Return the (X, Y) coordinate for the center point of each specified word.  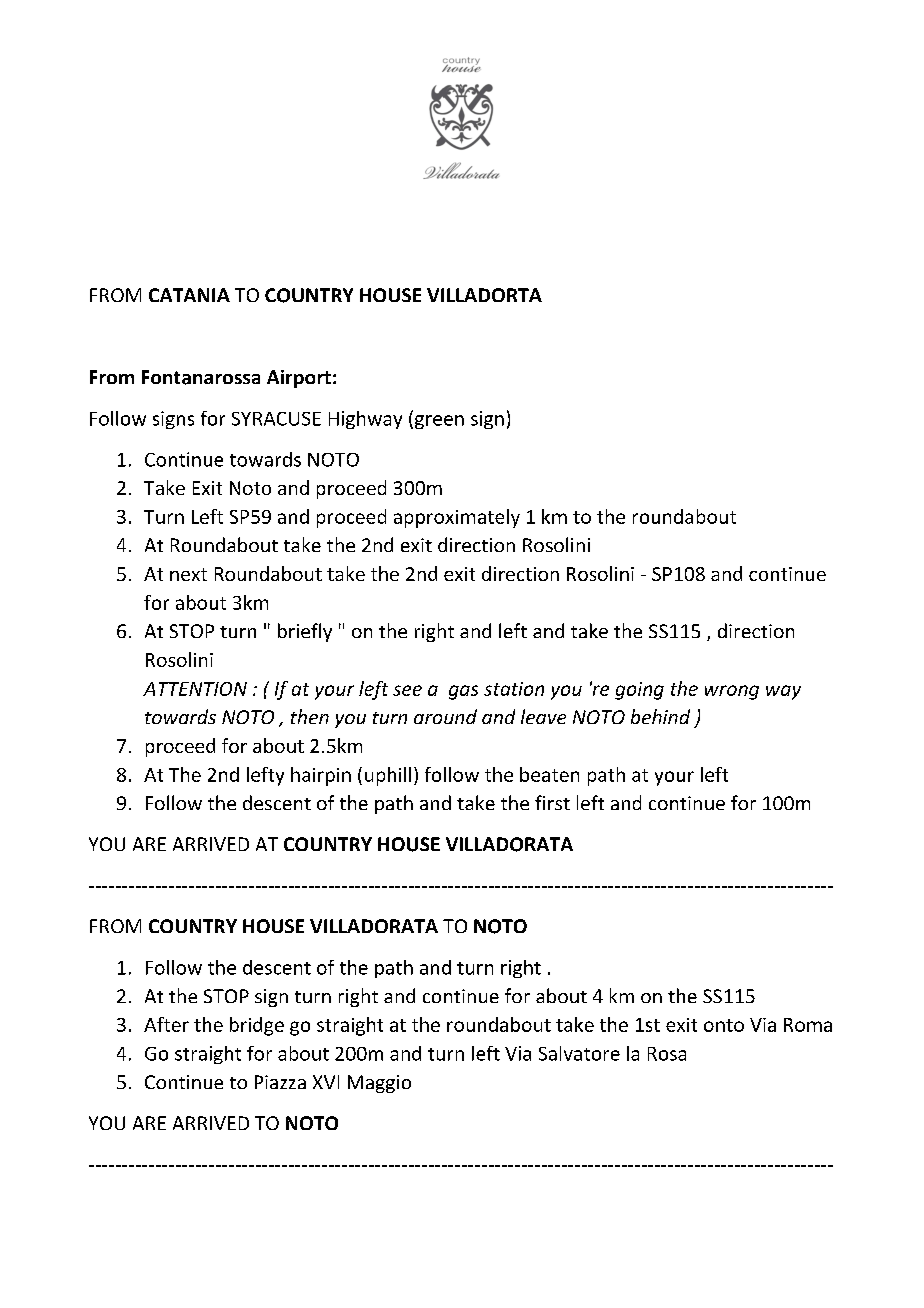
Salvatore (579, 1053)
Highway (365, 420)
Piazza (280, 1082)
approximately (457, 518)
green (438, 422)
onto (724, 1025)
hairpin (321, 776)
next (188, 574)
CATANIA (189, 295)
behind (660, 716)
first (552, 802)
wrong (732, 692)
